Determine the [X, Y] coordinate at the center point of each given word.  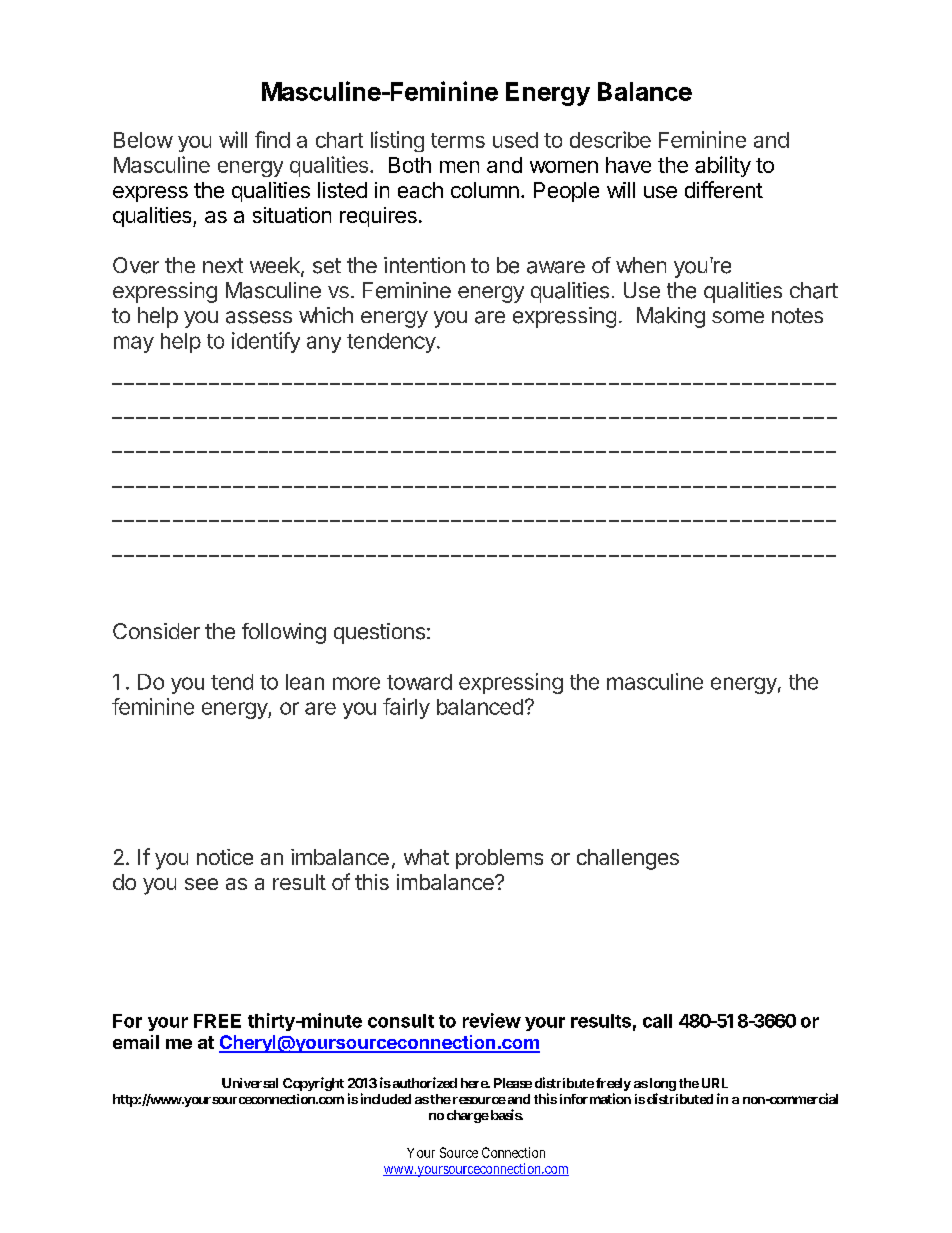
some [738, 317]
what [426, 857]
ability [723, 166]
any [324, 344]
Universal [250, 1083]
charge [468, 1116]
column [485, 190]
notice [225, 857]
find [272, 139]
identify [266, 342]
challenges [628, 859]
